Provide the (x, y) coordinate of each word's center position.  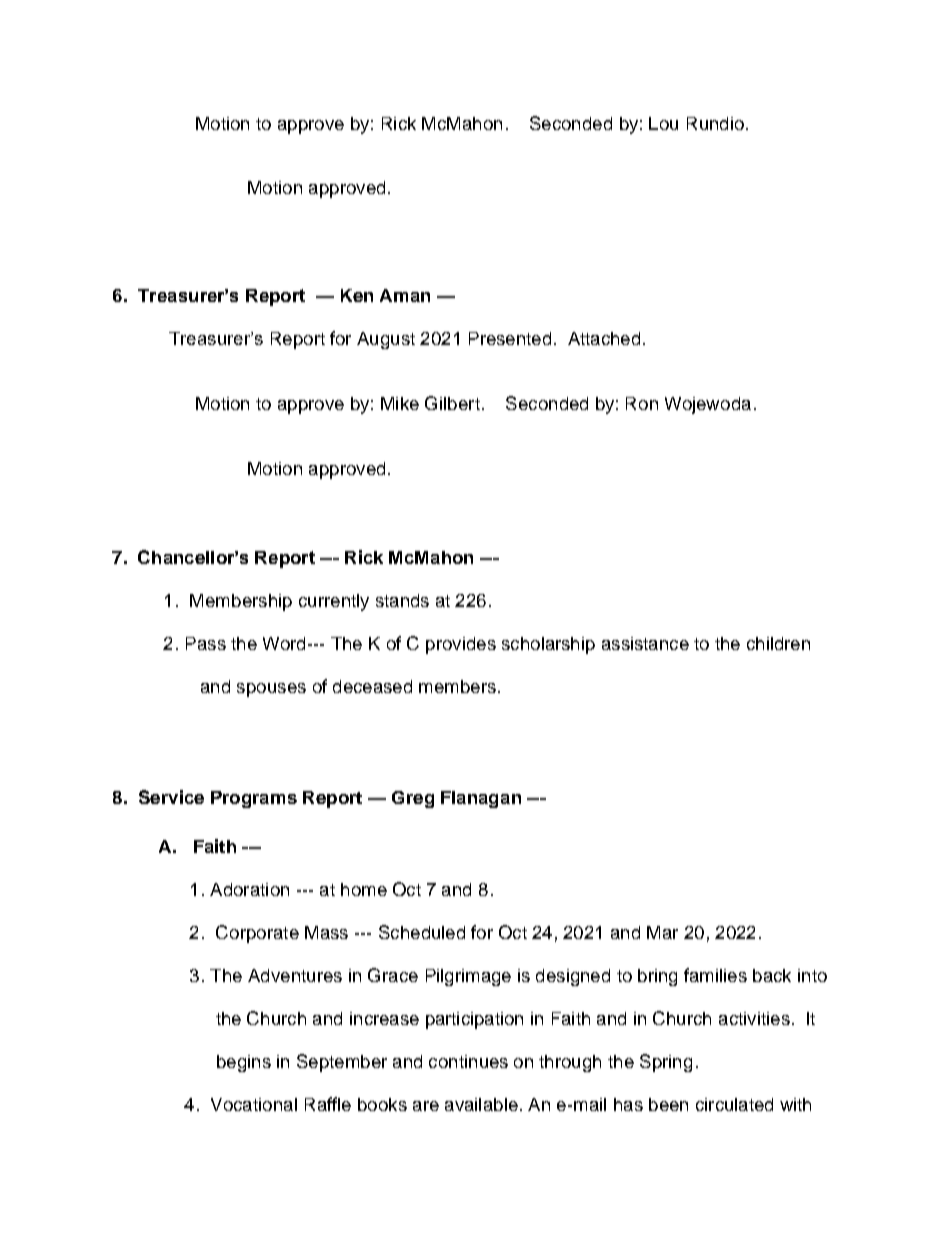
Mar (662, 932)
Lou (663, 123)
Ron (642, 403)
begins (244, 1063)
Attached (604, 338)
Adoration (249, 889)
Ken (357, 295)
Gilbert (452, 403)
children (778, 643)
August (386, 340)
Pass (206, 643)
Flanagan (481, 799)
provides (461, 645)
